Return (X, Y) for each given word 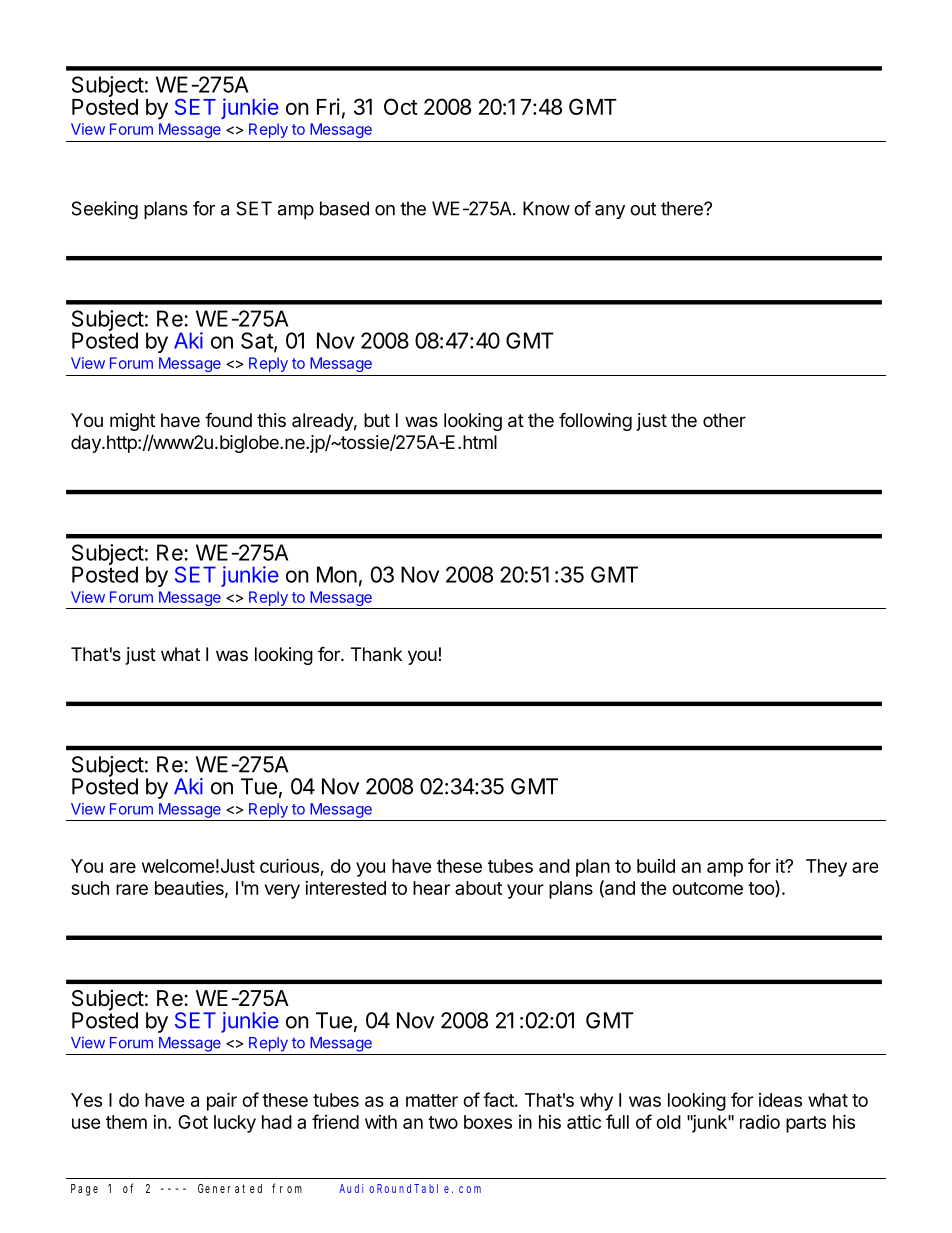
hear (431, 888)
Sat (258, 341)
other (724, 420)
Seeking (105, 210)
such (90, 888)
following (595, 421)
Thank (376, 654)
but (377, 420)
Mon (337, 574)
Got (193, 1122)
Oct (401, 106)
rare (132, 889)
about (478, 888)
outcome (707, 888)
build (656, 866)
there (683, 208)
